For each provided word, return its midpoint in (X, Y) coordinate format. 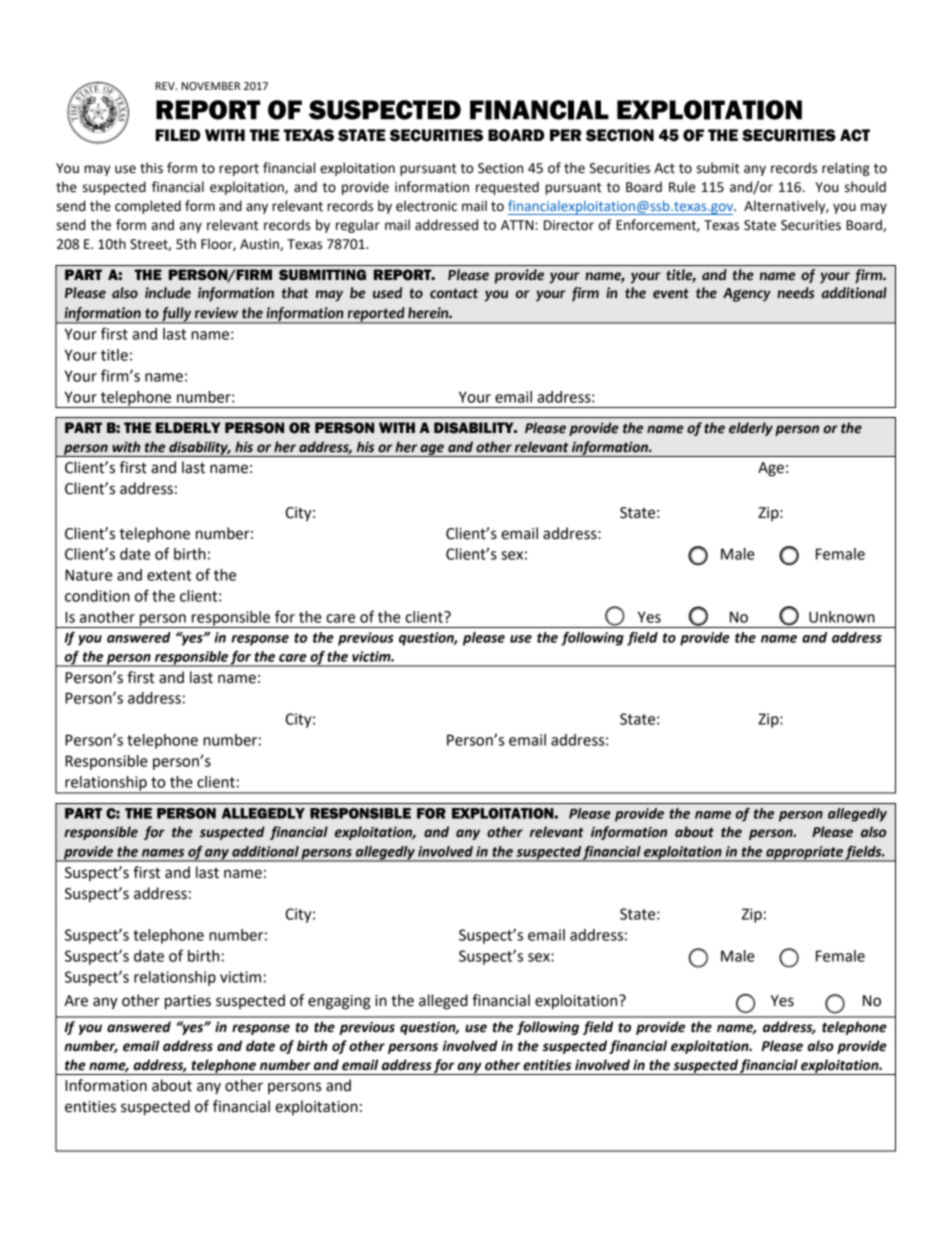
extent (169, 575)
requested (507, 188)
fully (177, 315)
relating (846, 169)
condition (97, 596)
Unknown (842, 617)
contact (454, 293)
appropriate (804, 854)
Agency (747, 295)
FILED (178, 135)
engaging (339, 1002)
